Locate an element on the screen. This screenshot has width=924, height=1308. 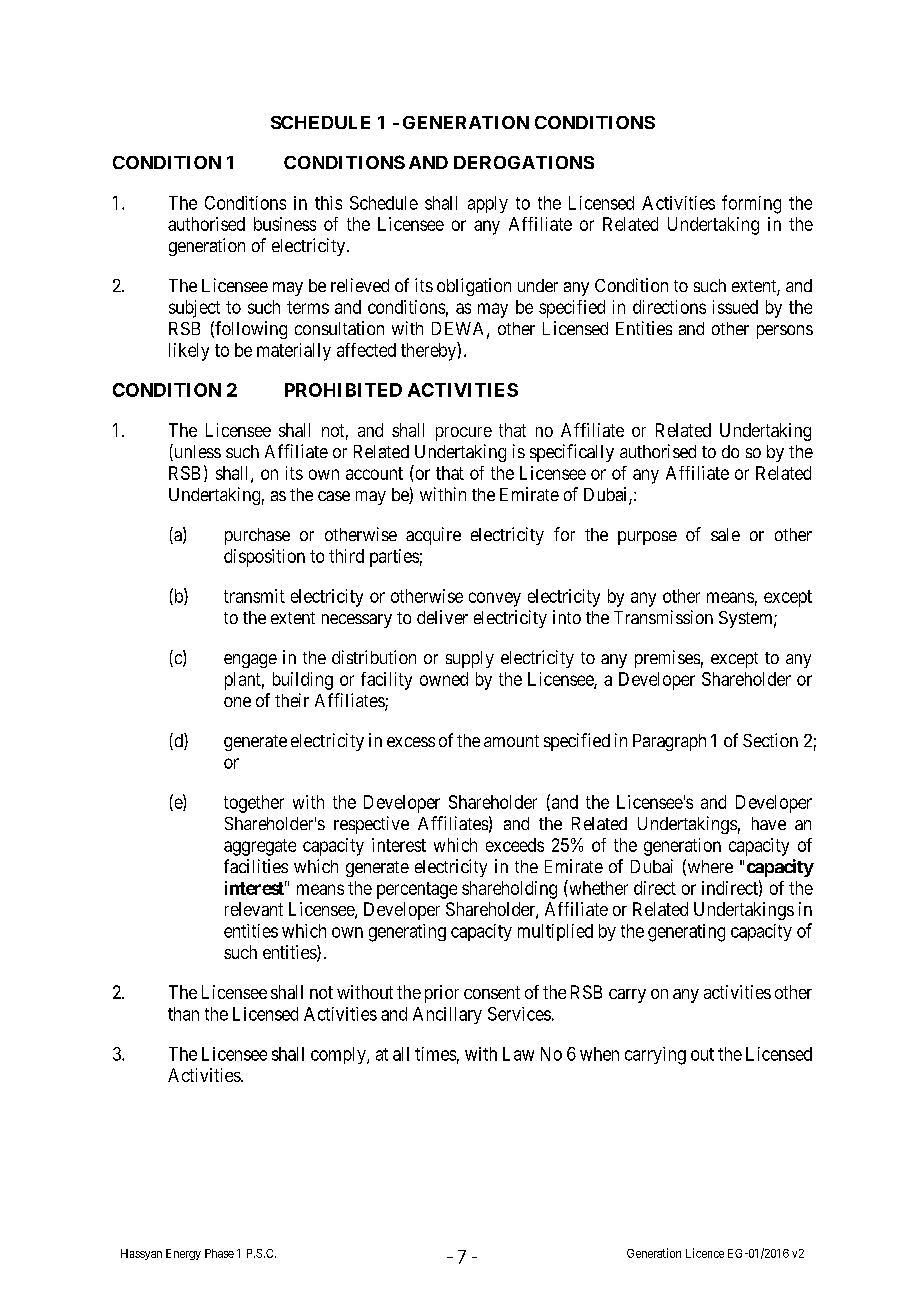
Phase is located at coordinates (219, 1253).
